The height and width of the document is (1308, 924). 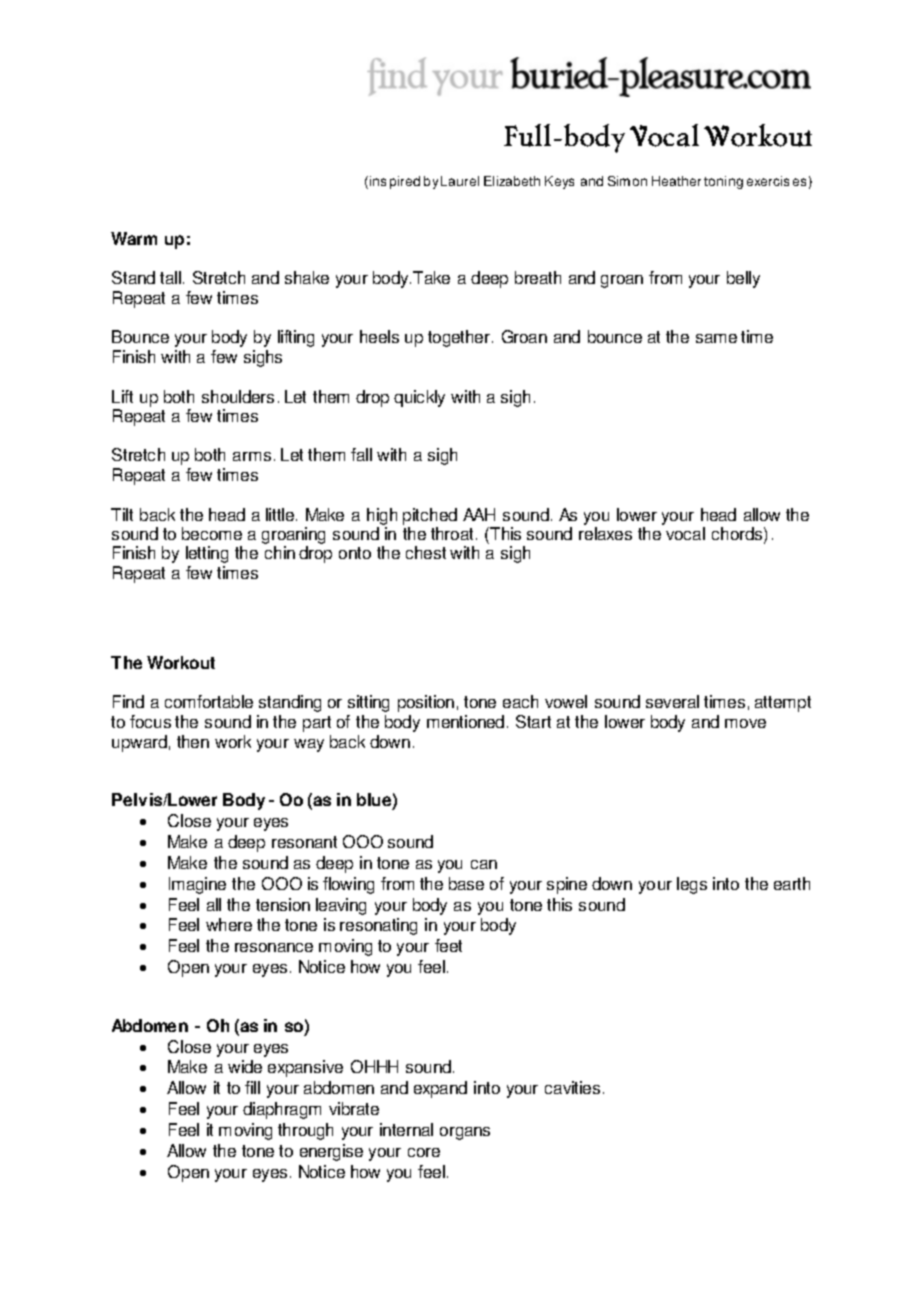 What do you see at coordinates (692, 885) in the document?
I see `legs` at bounding box center [692, 885].
